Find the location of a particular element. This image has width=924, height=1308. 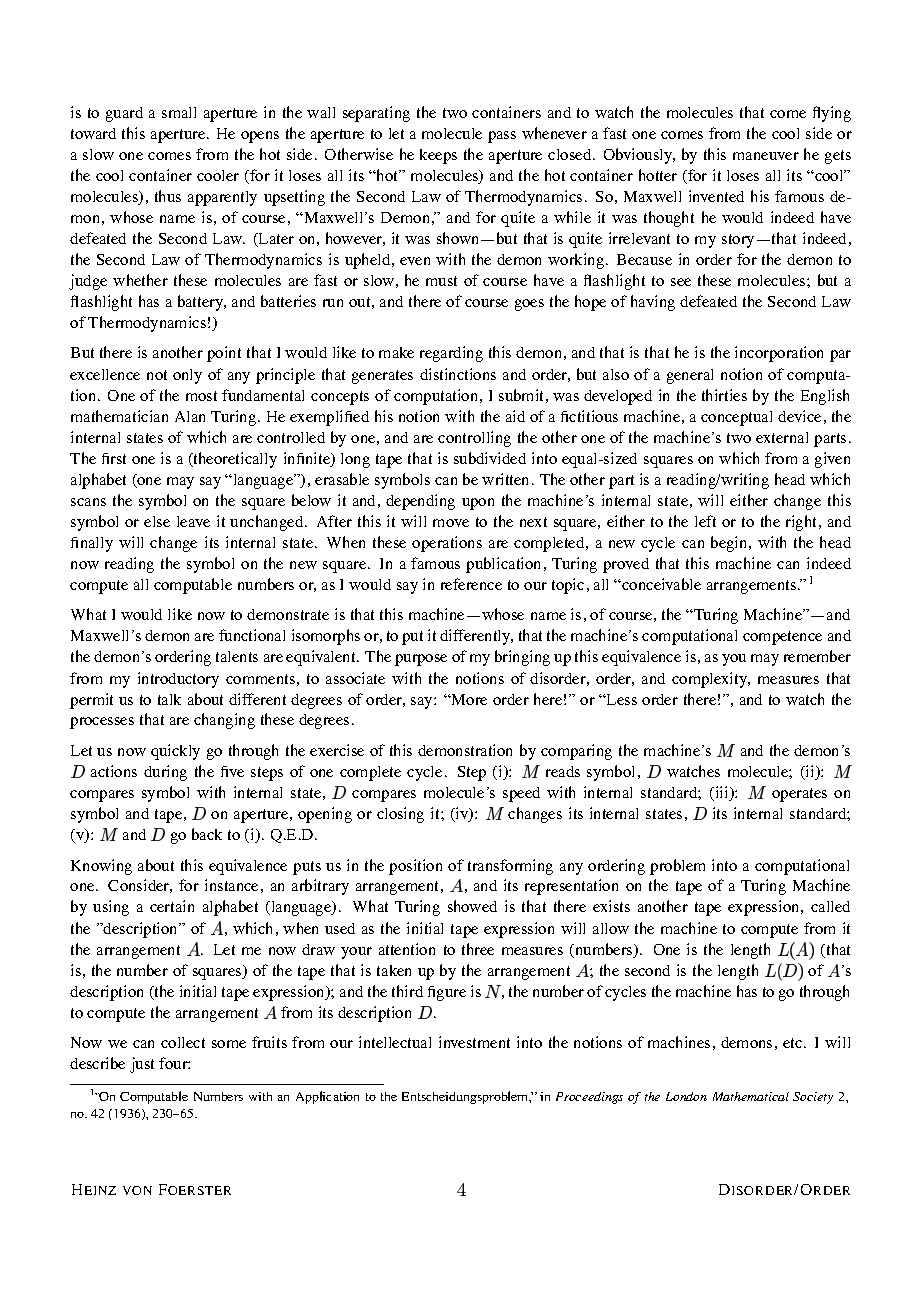

showed is located at coordinates (472, 906).
